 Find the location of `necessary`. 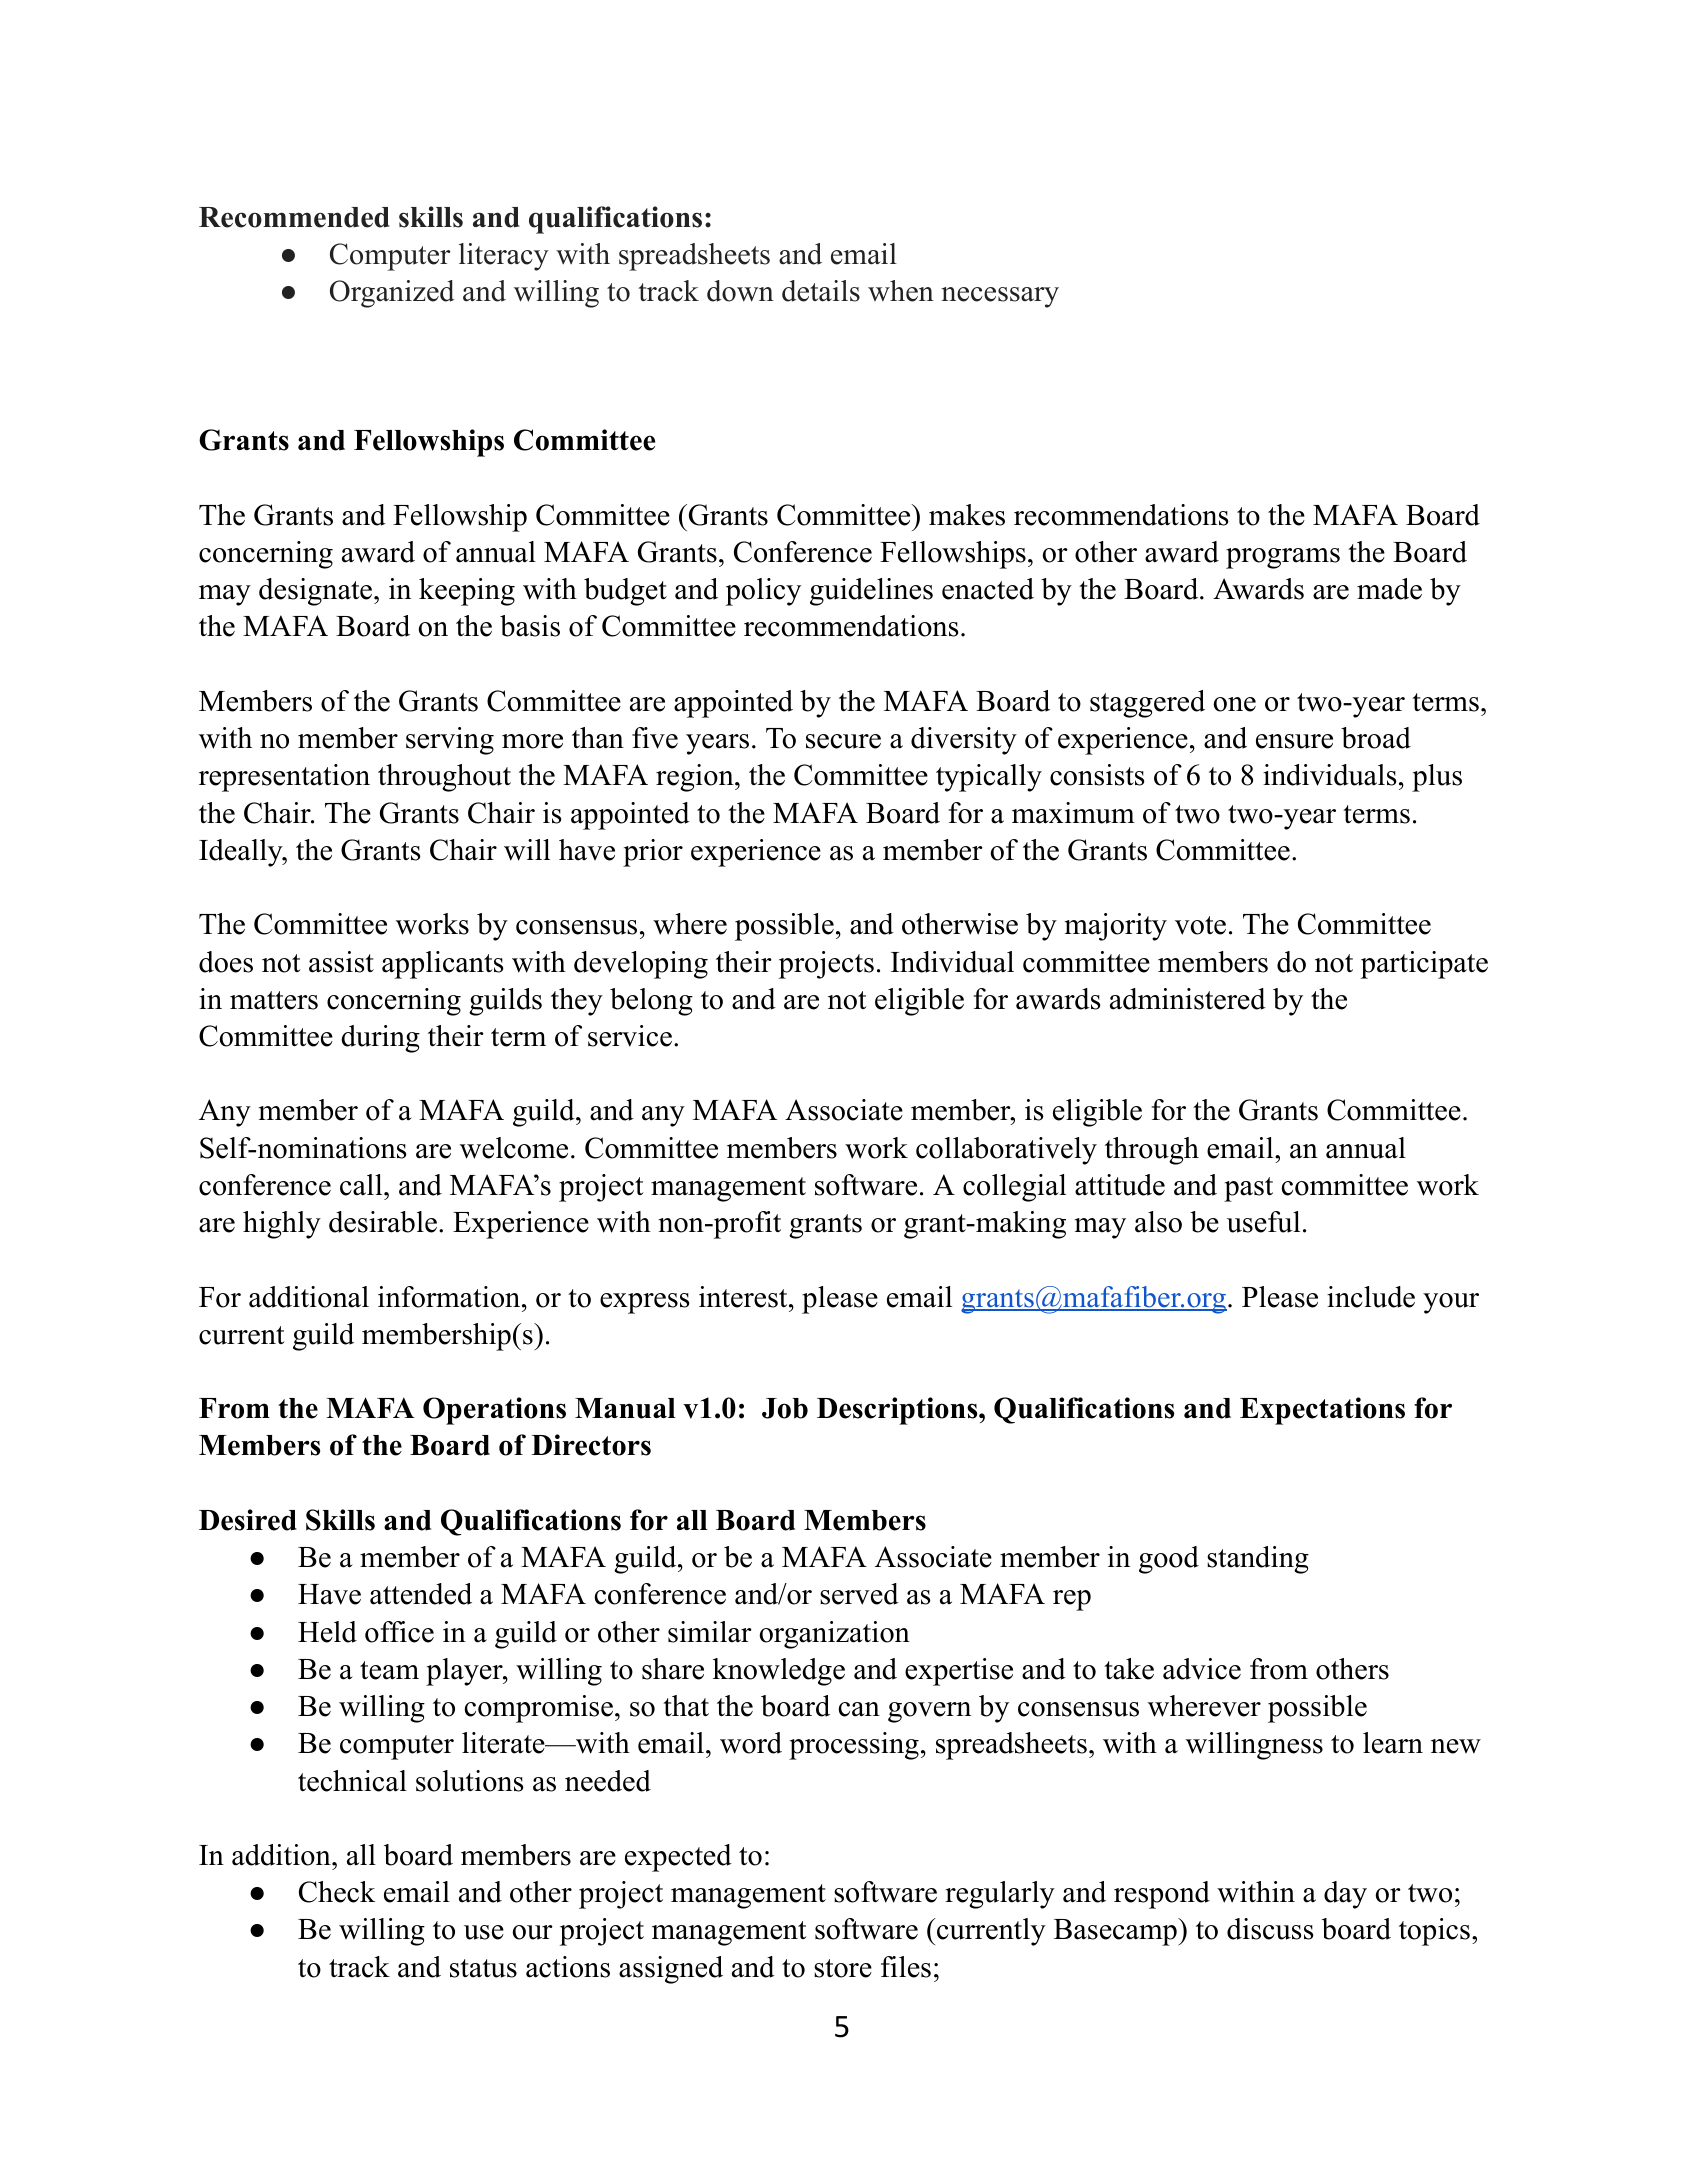

necessary is located at coordinates (1000, 297).
